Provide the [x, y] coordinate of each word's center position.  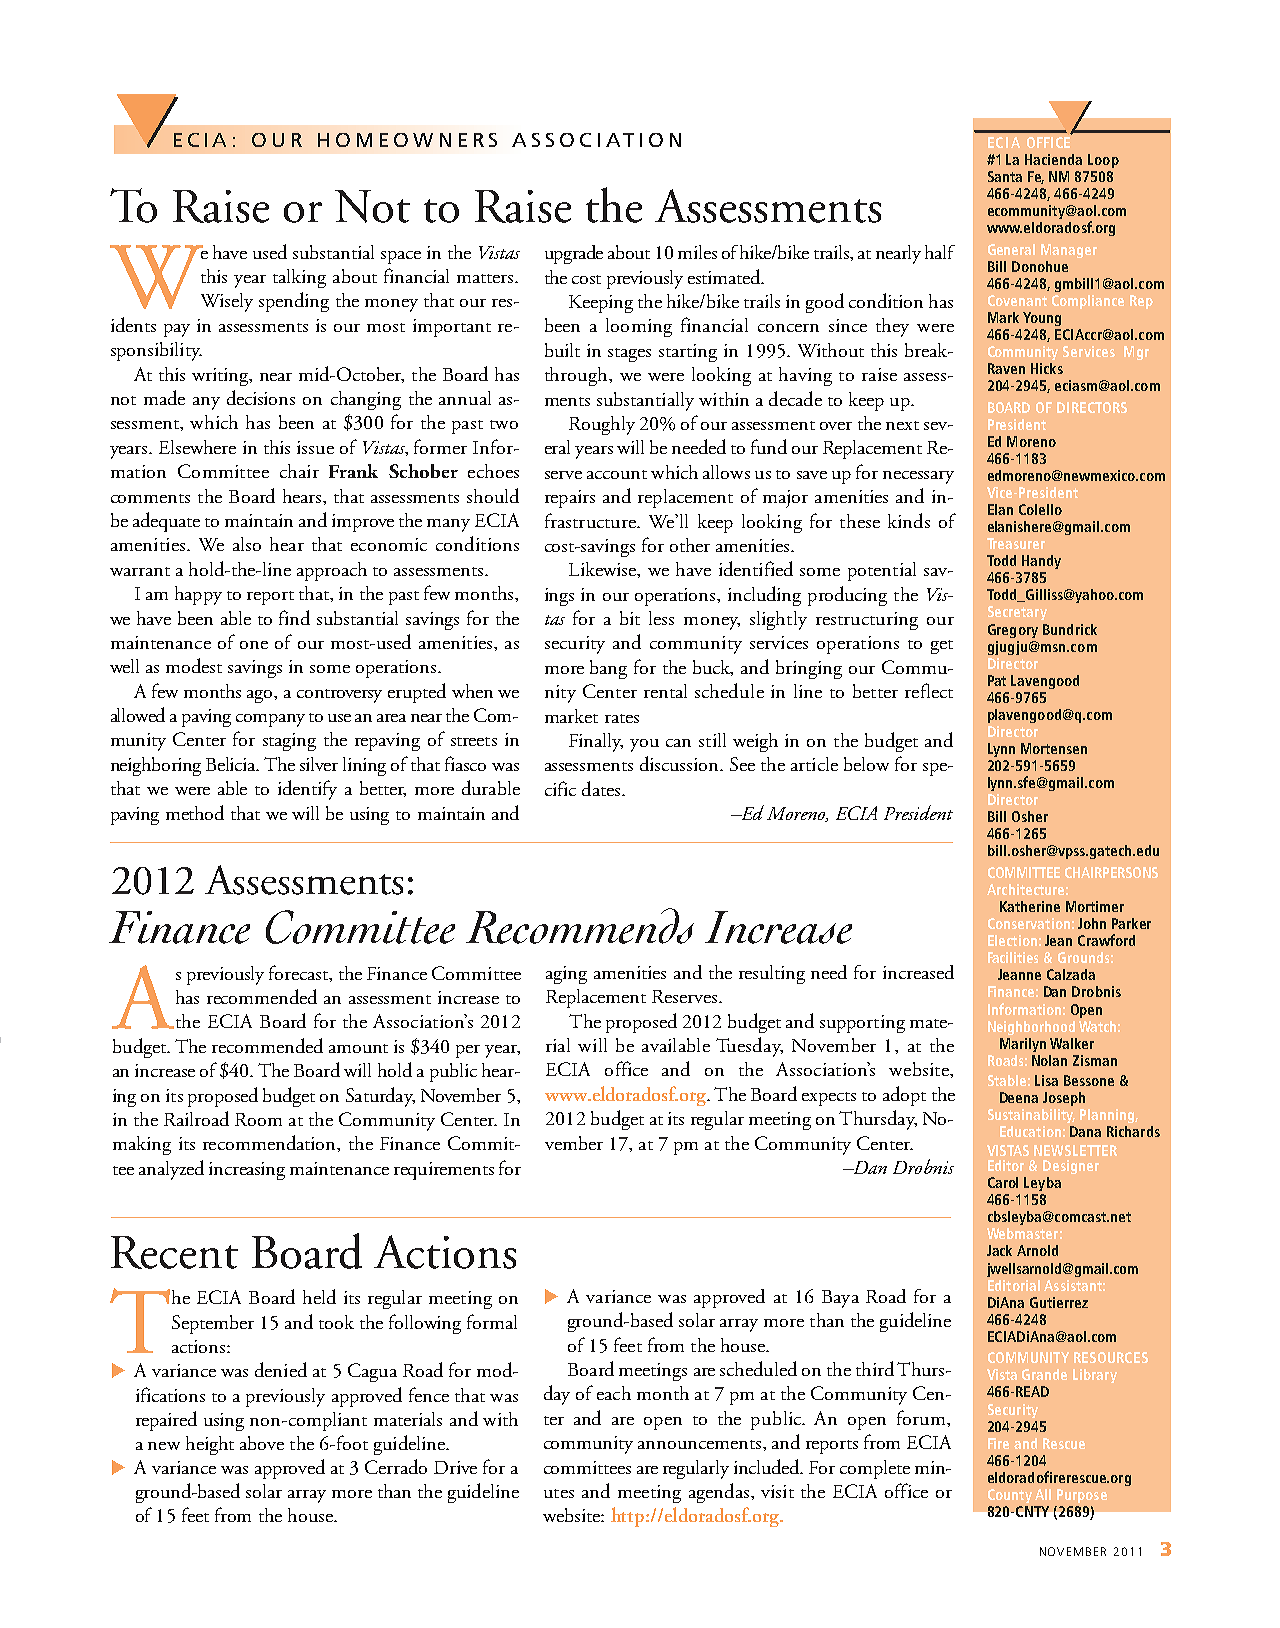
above [262, 1443]
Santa [1005, 176]
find [294, 617]
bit [630, 618]
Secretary [1017, 613]
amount [358, 1048]
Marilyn [1023, 1045]
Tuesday [749, 1047]
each [614, 1393]
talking [299, 278]
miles [697, 252]
